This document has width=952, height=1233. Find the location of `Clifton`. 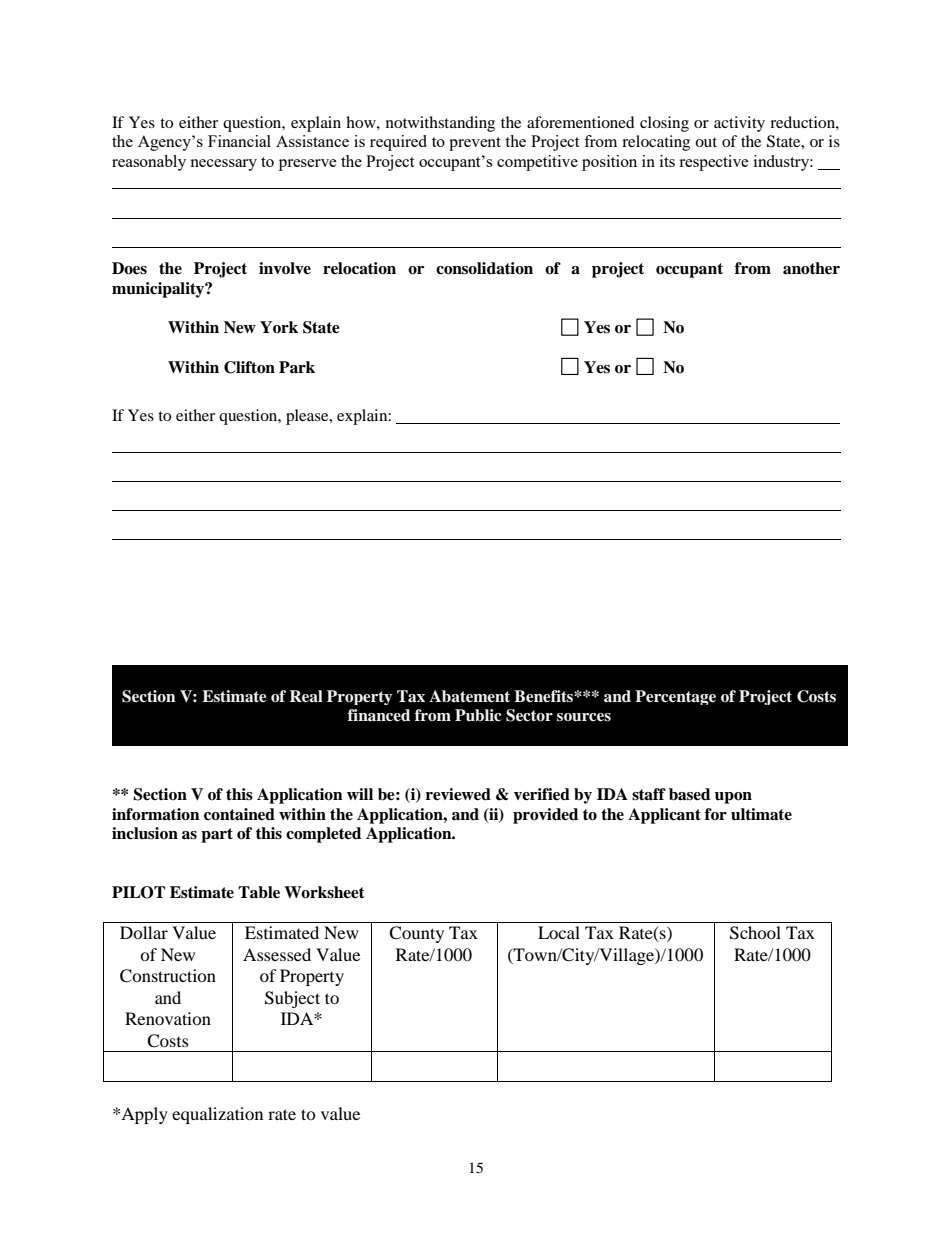

Clifton is located at coordinates (249, 367).
